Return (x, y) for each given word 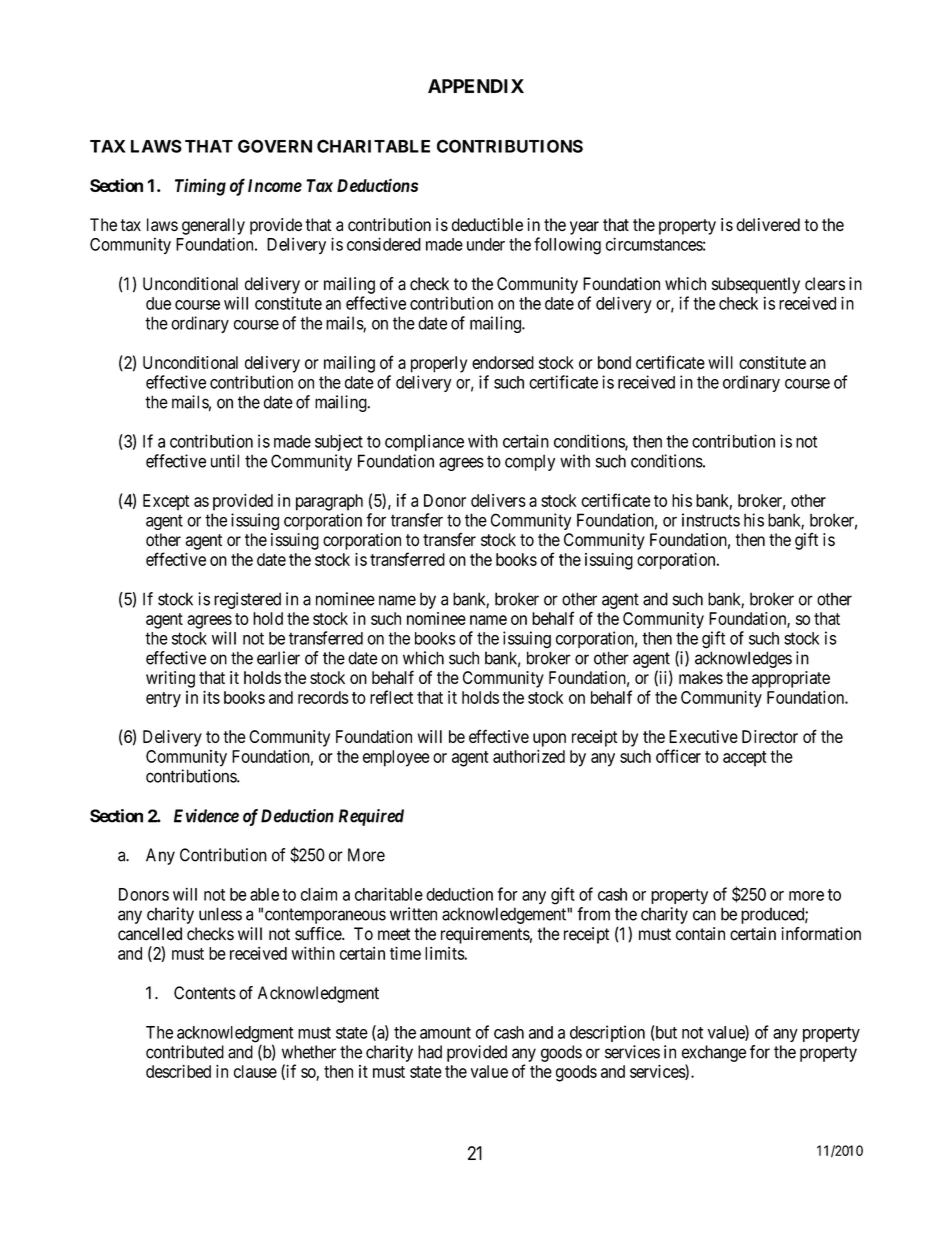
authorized (529, 756)
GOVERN (275, 146)
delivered (768, 225)
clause (255, 1071)
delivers (498, 500)
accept (745, 759)
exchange (714, 1053)
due (158, 303)
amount (445, 1033)
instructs (711, 520)
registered (247, 600)
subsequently (756, 285)
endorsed (503, 362)
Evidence (206, 816)
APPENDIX (476, 86)
